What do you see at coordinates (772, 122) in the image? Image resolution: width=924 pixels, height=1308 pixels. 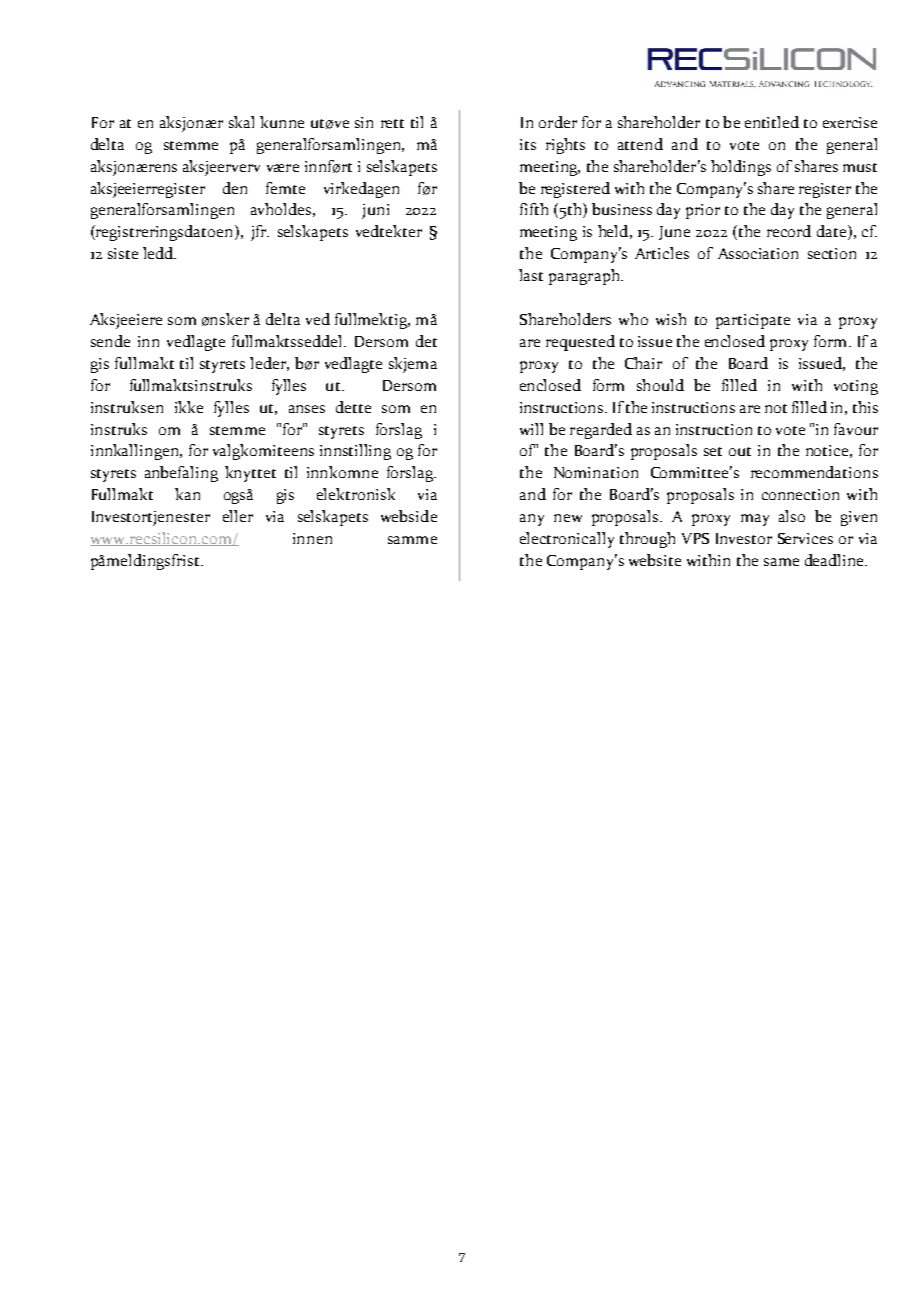 I see `entitled` at bounding box center [772, 122].
